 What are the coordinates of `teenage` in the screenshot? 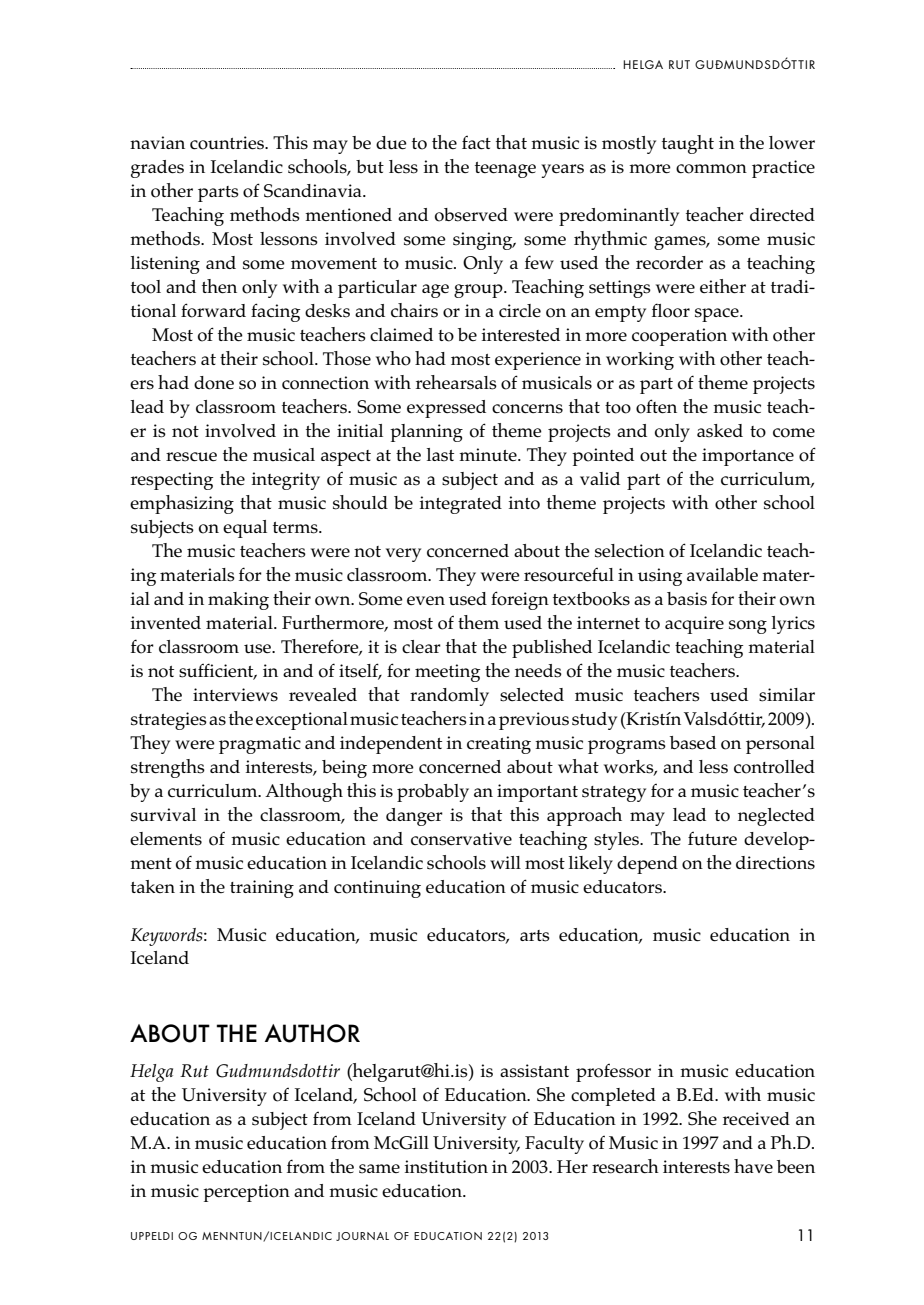 It's located at (505, 170).
